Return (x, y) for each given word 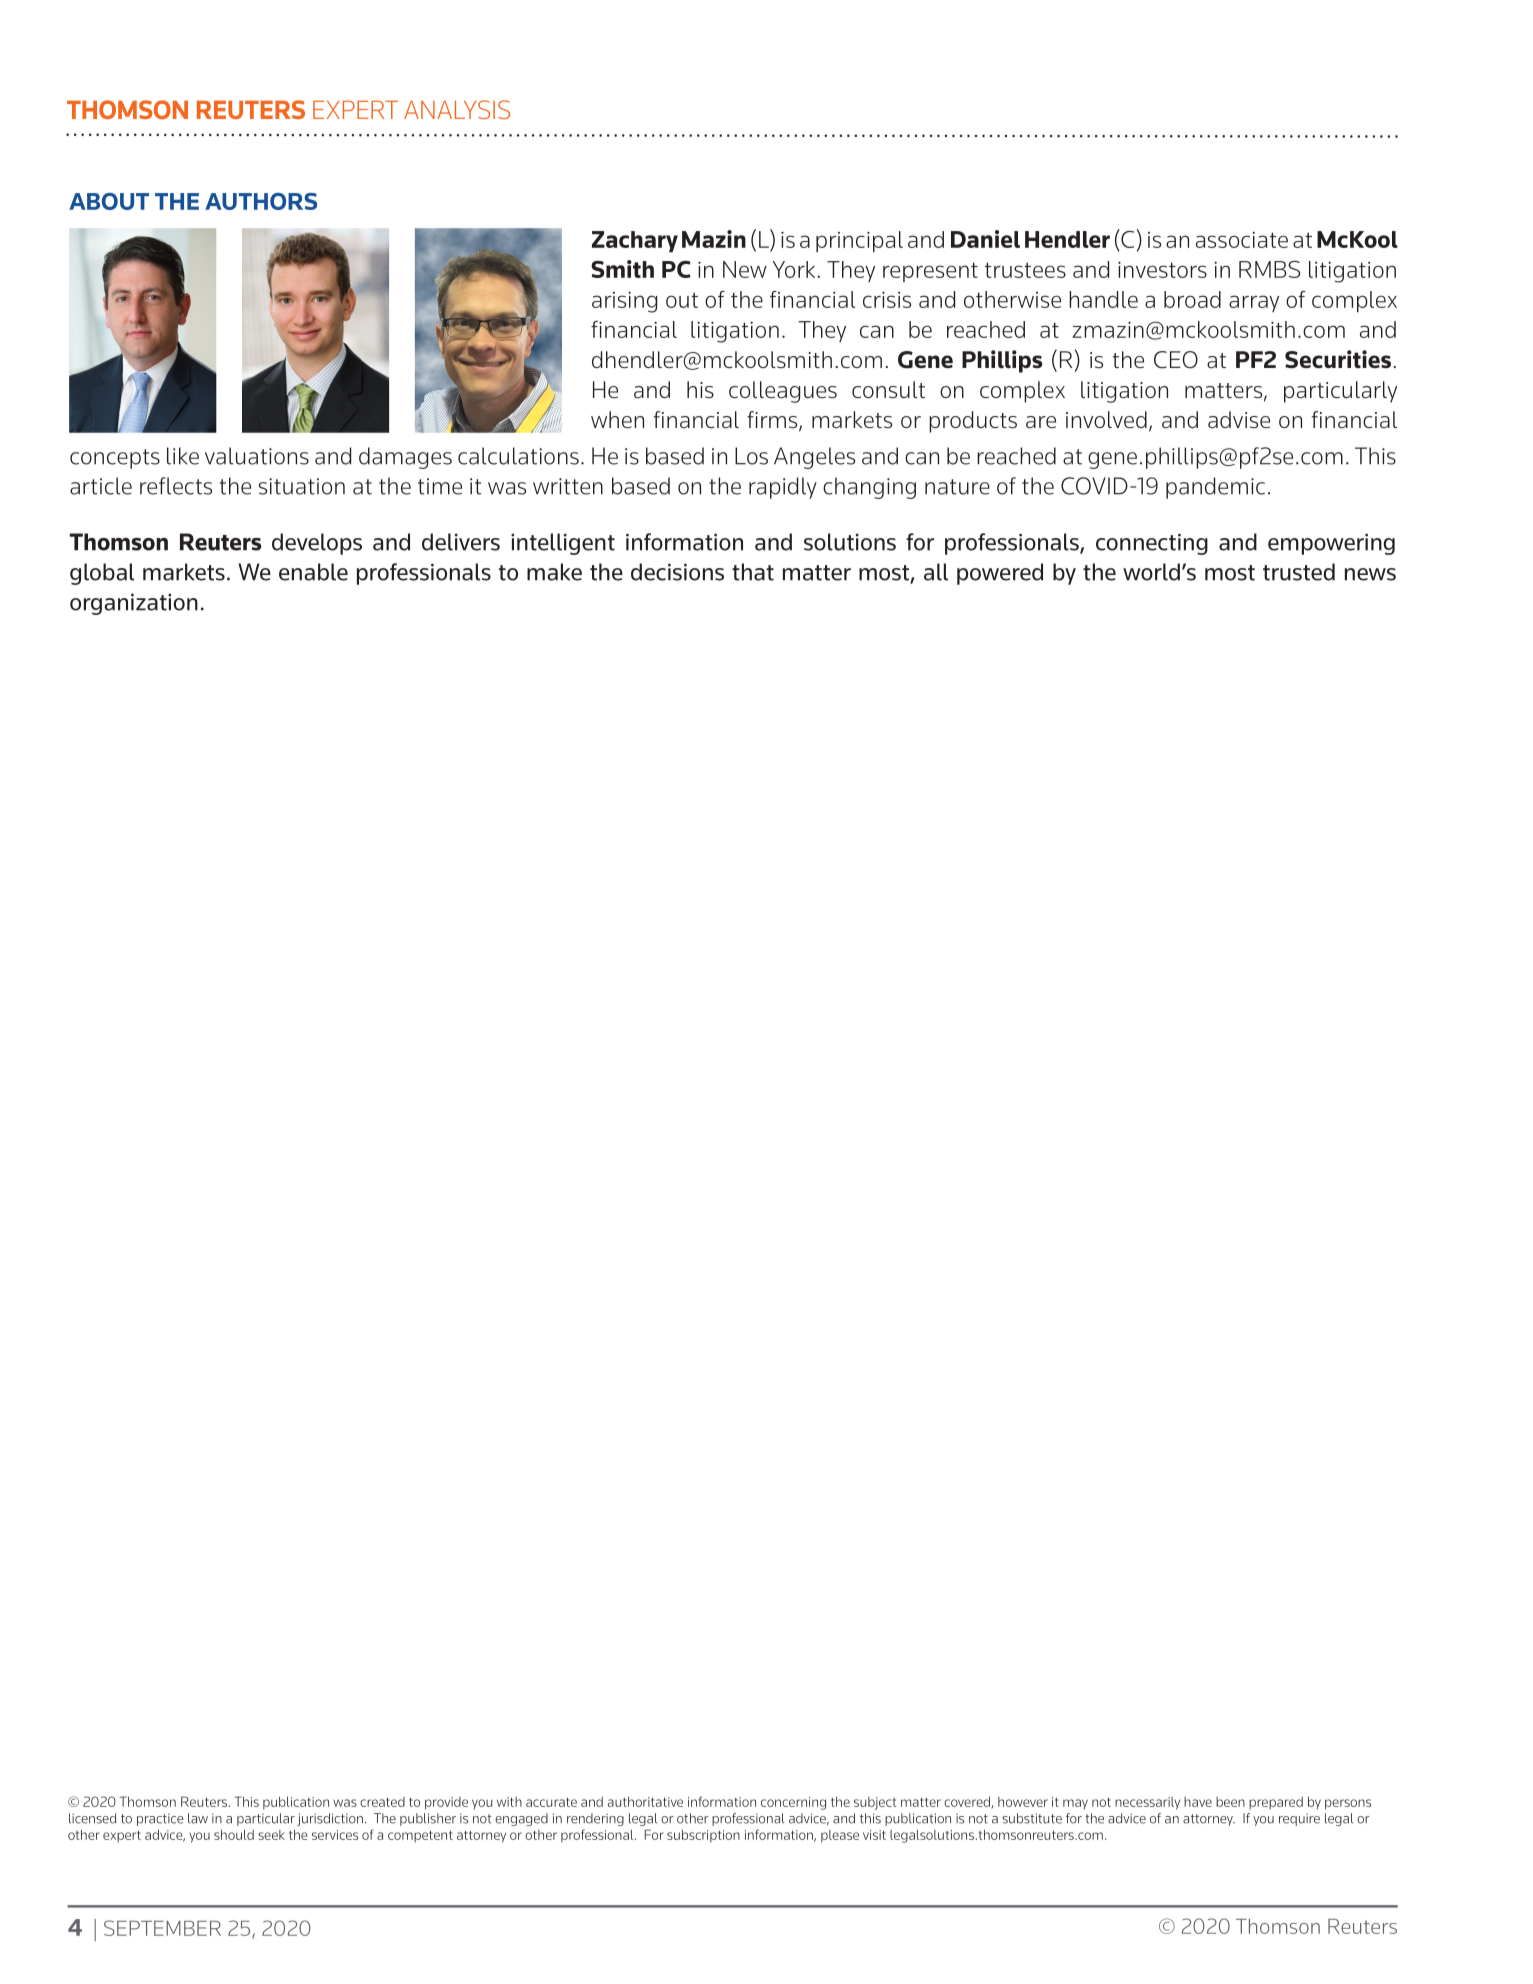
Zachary (635, 241)
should (234, 1834)
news (1370, 574)
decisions (677, 572)
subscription (703, 1836)
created (382, 1802)
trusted (1299, 572)
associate (1242, 240)
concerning (793, 1803)
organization (134, 604)
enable (313, 572)
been (1230, 1802)
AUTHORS (261, 201)
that (753, 572)
